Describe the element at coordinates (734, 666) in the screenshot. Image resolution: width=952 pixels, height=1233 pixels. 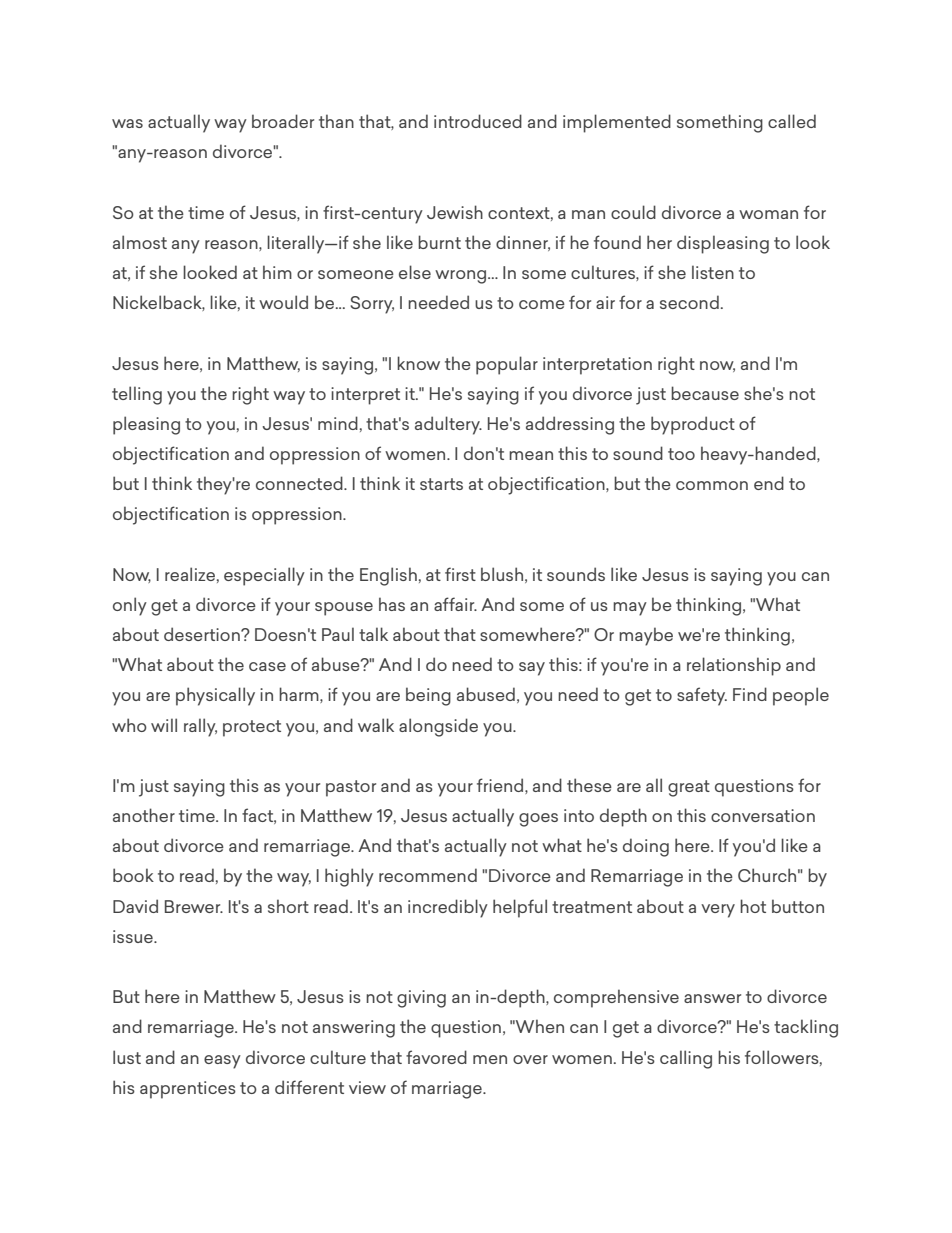
I see `relationship` at that location.
